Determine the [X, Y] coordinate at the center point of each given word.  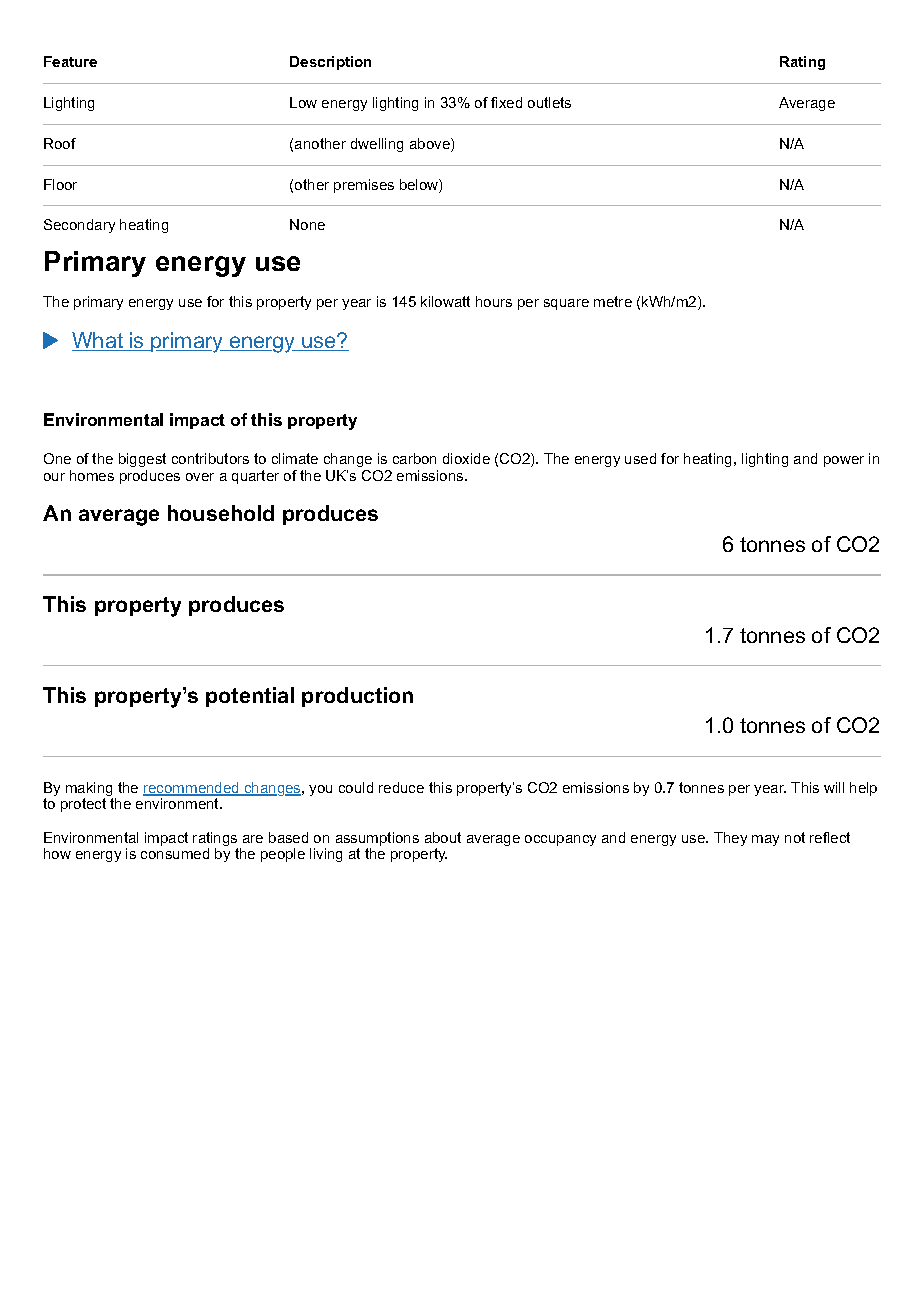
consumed [175, 853]
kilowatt [445, 301]
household [221, 513]
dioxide [466, 458]
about [443, 837]
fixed [506, 102]
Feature [70, 61]
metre [613, 301]
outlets [549, 102]
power [844, 461]
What [98, 341]
